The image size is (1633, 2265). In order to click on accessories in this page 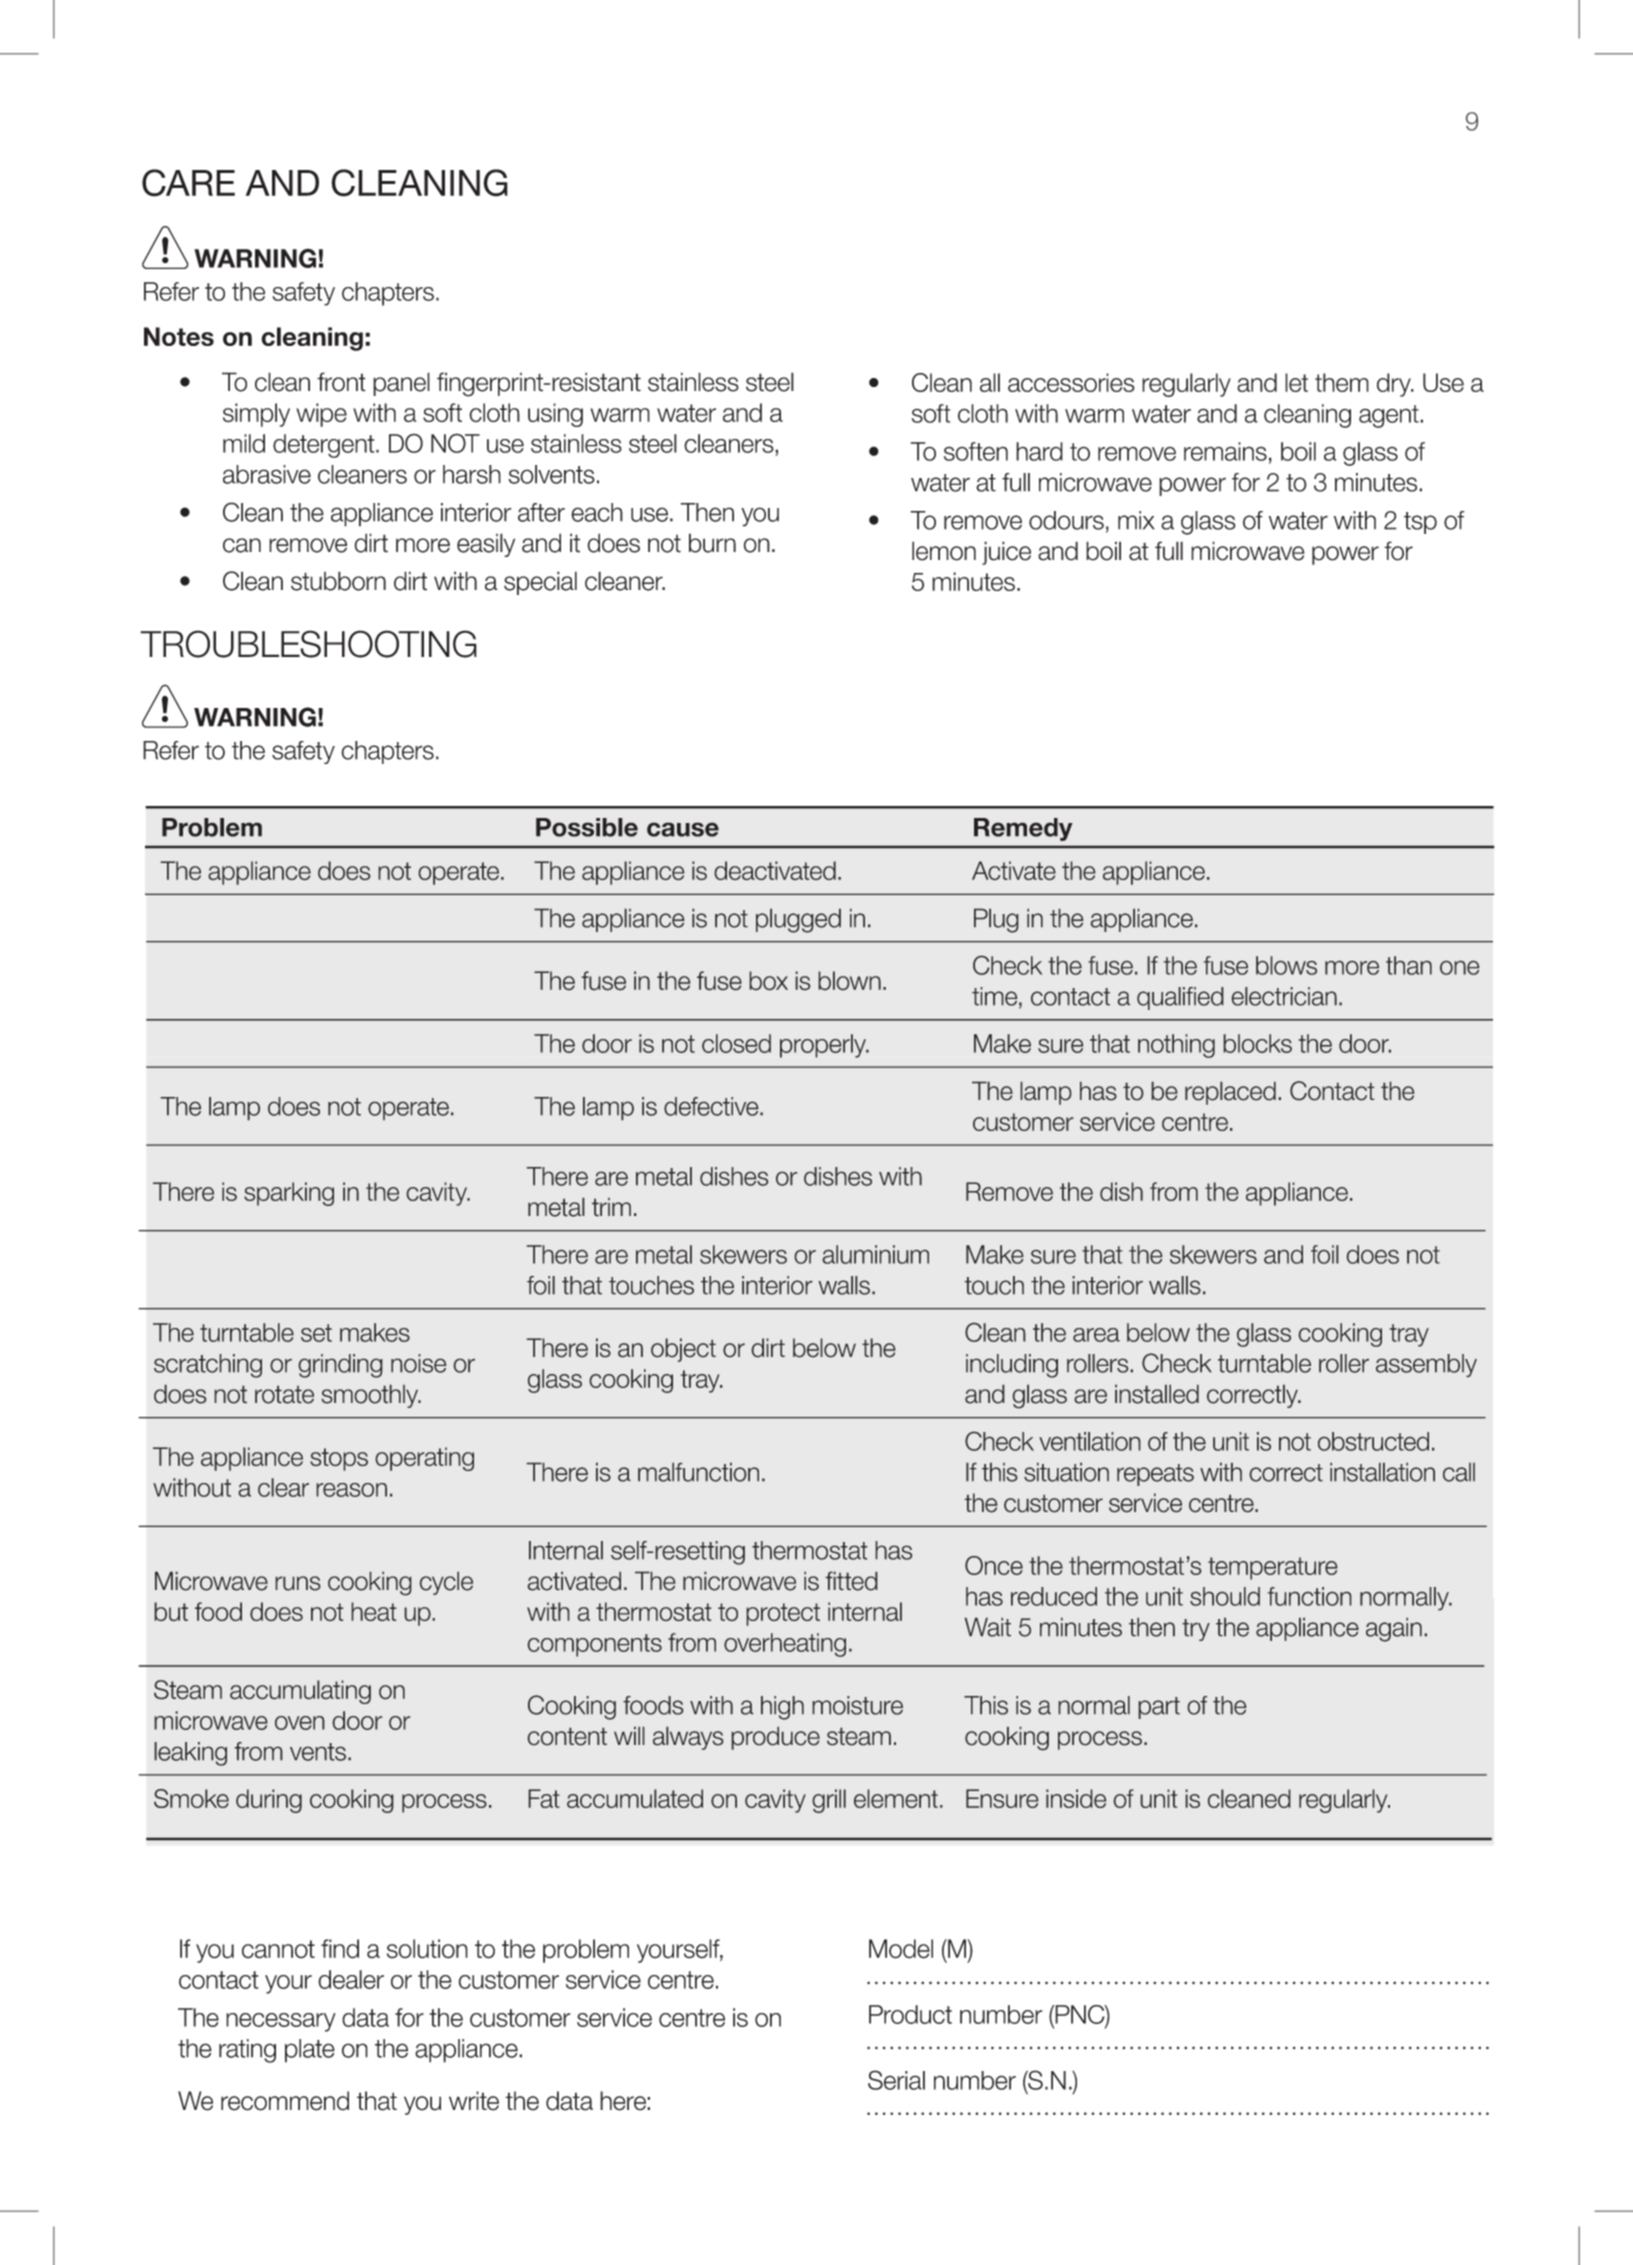, I will do `click(1071, 382)`.
